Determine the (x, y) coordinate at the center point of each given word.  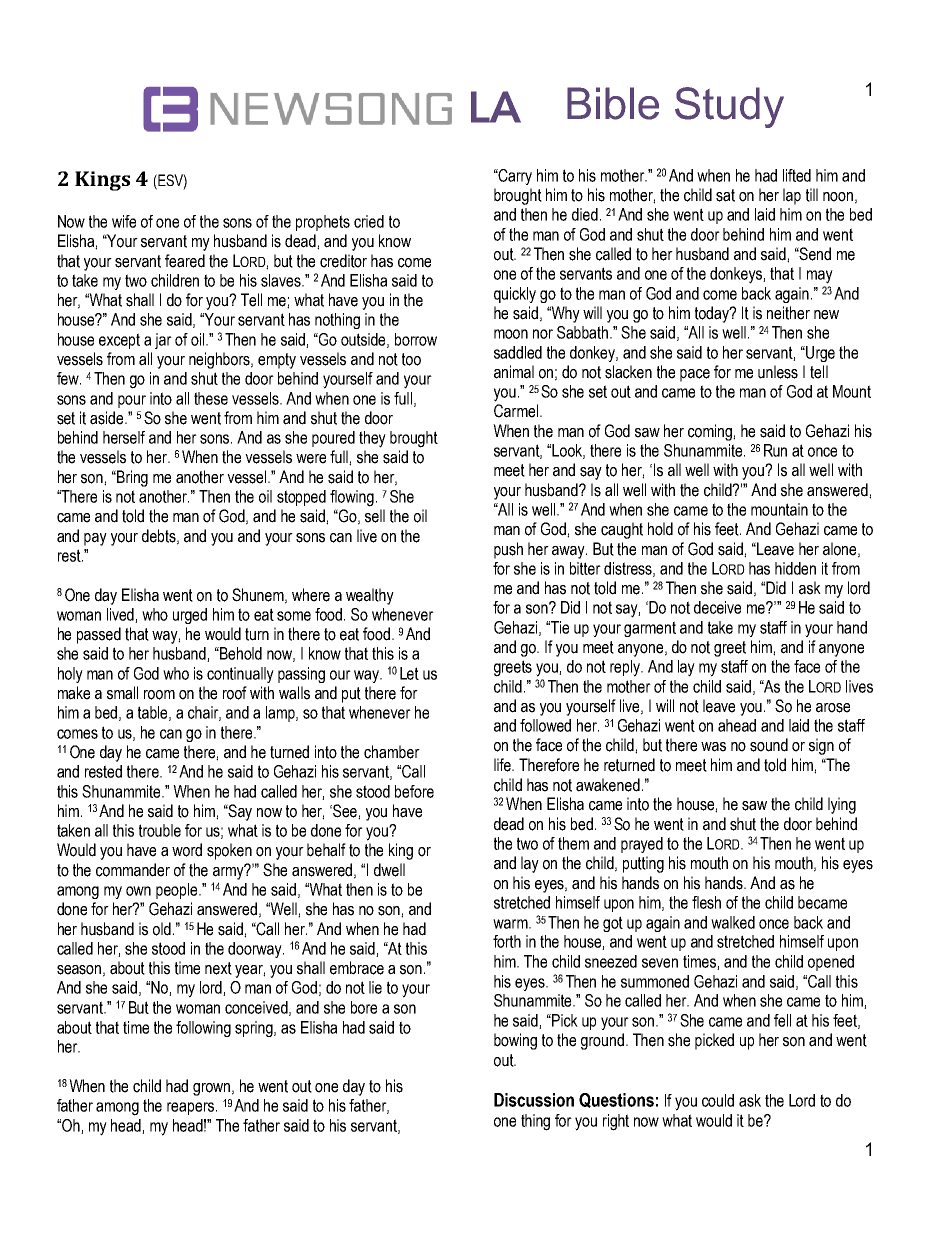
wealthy (370, 596)
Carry (514, 177)
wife (124, 221)
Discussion (534, 1100)
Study (729, 107)
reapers (190, 1108)
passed (99, 635)
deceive (717, 607)
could (718, 1100)
